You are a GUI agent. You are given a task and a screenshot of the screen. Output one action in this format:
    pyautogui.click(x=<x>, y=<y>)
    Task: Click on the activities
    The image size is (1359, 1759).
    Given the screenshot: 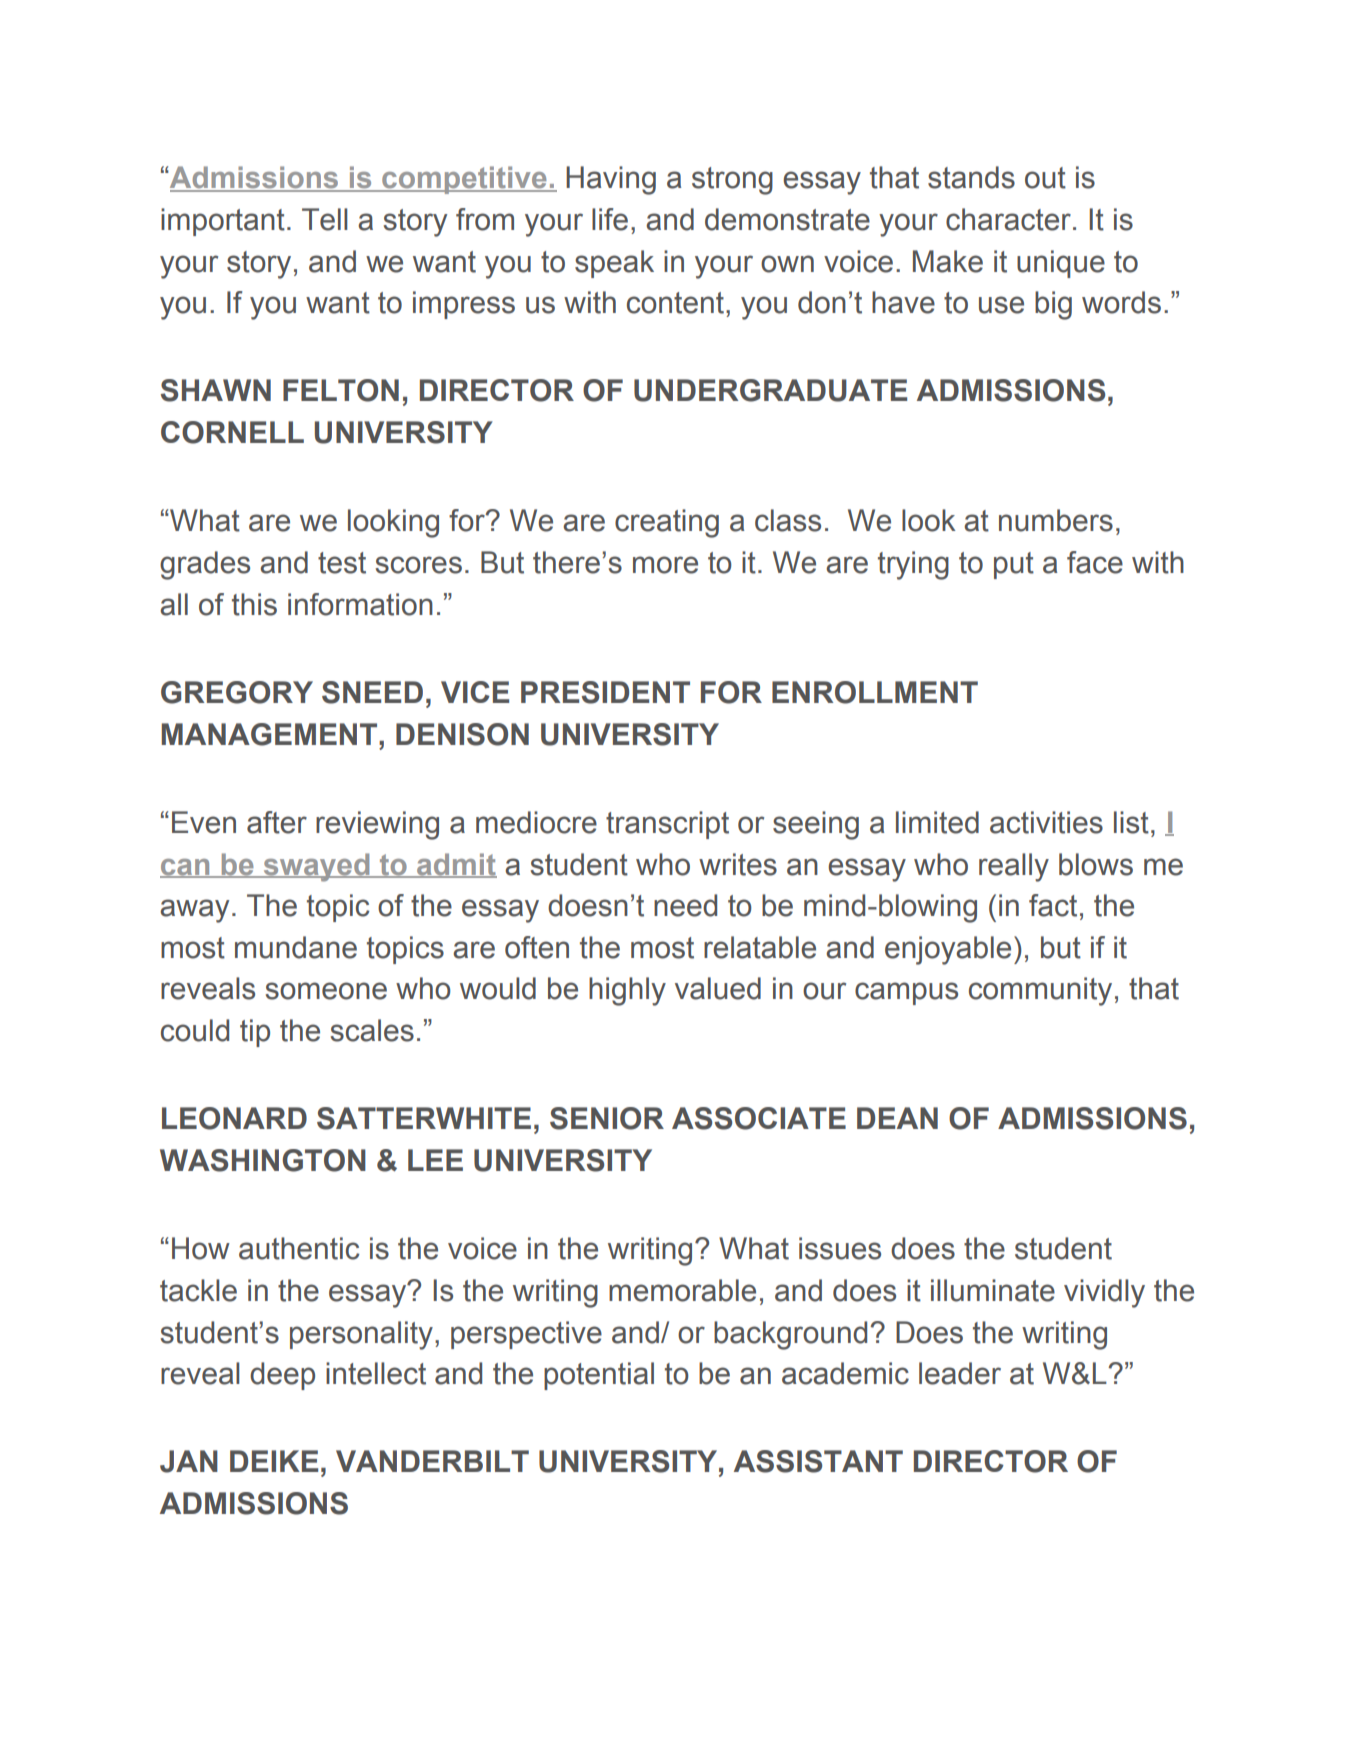 What is the action you would take?
    pyautogui.click(x=1046, y=822)
